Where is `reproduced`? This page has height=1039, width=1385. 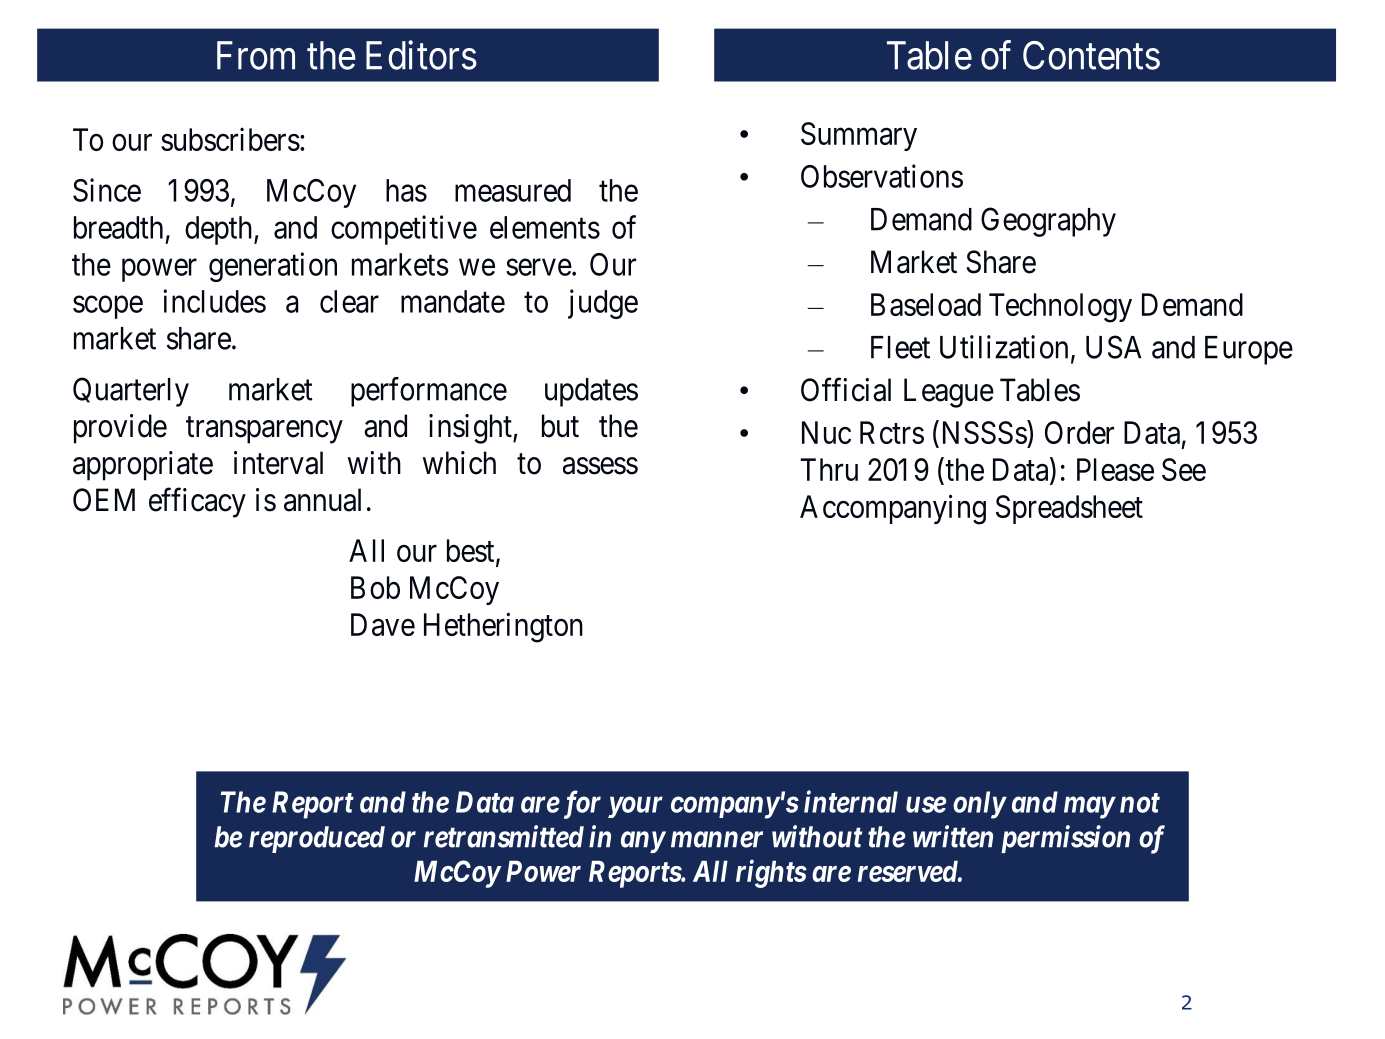 reproduced is located at coordinates (317, 839).
